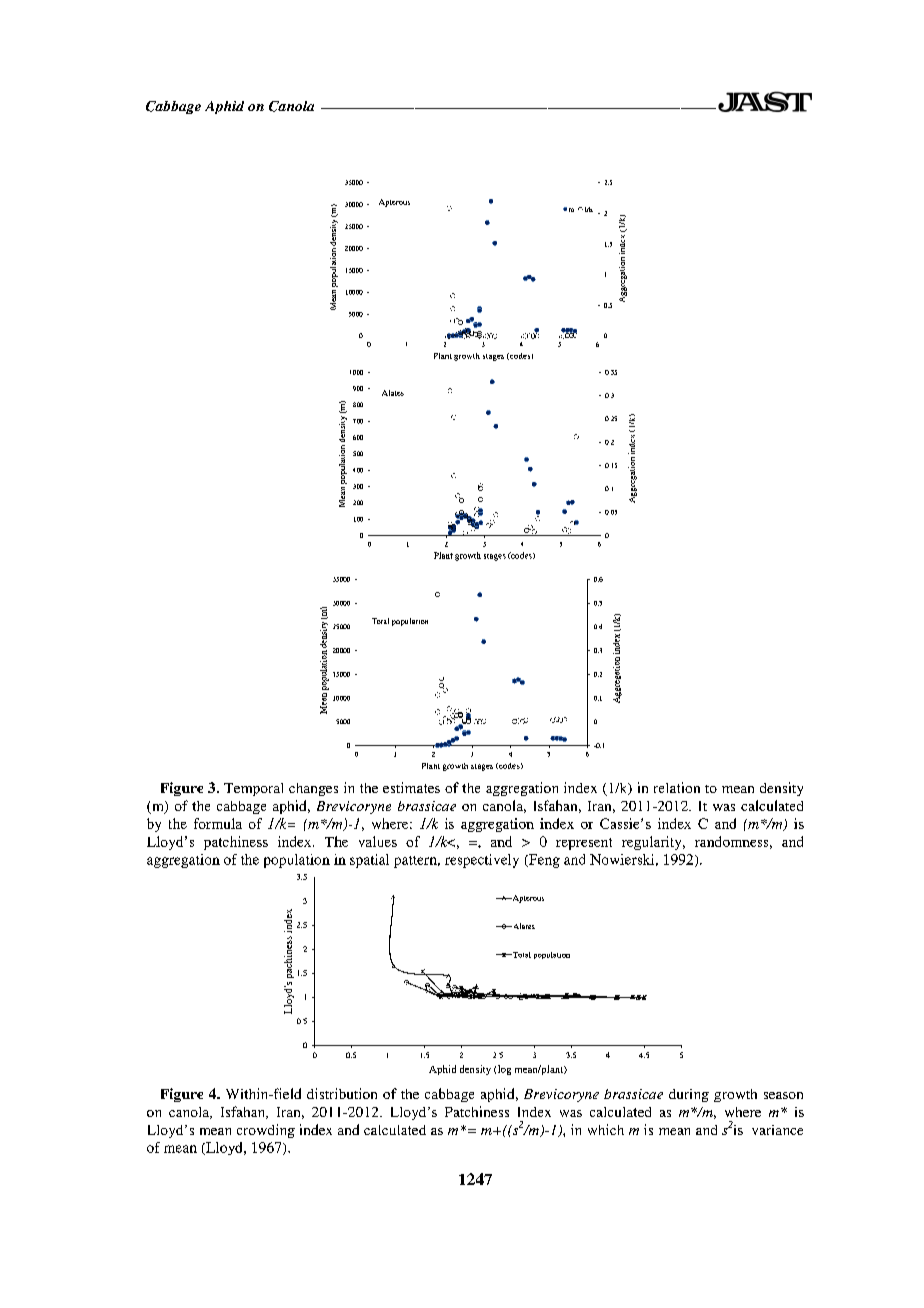 This screenshot has height=1308, width=924. Describe the element at coordinates (606, 1129) in the screenshot. I see `which` at that location.
